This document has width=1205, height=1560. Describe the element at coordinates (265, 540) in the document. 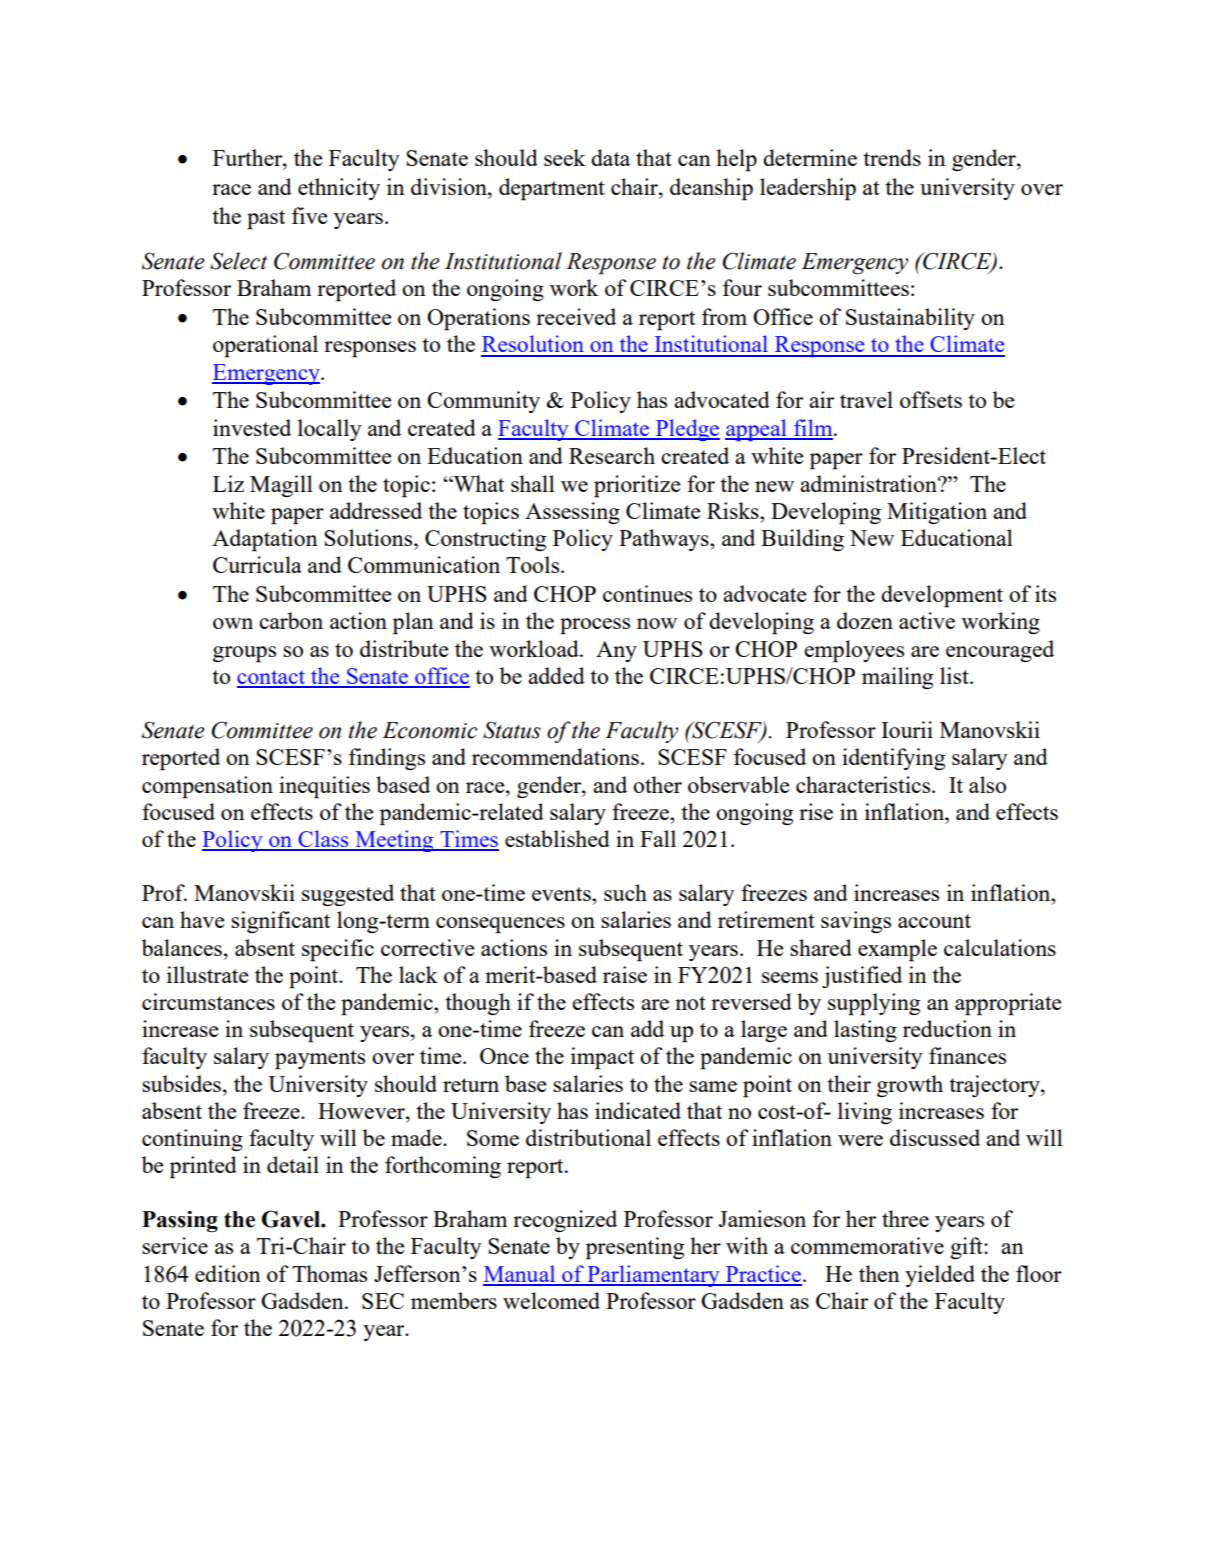

I see `Adaptation` at that location.
